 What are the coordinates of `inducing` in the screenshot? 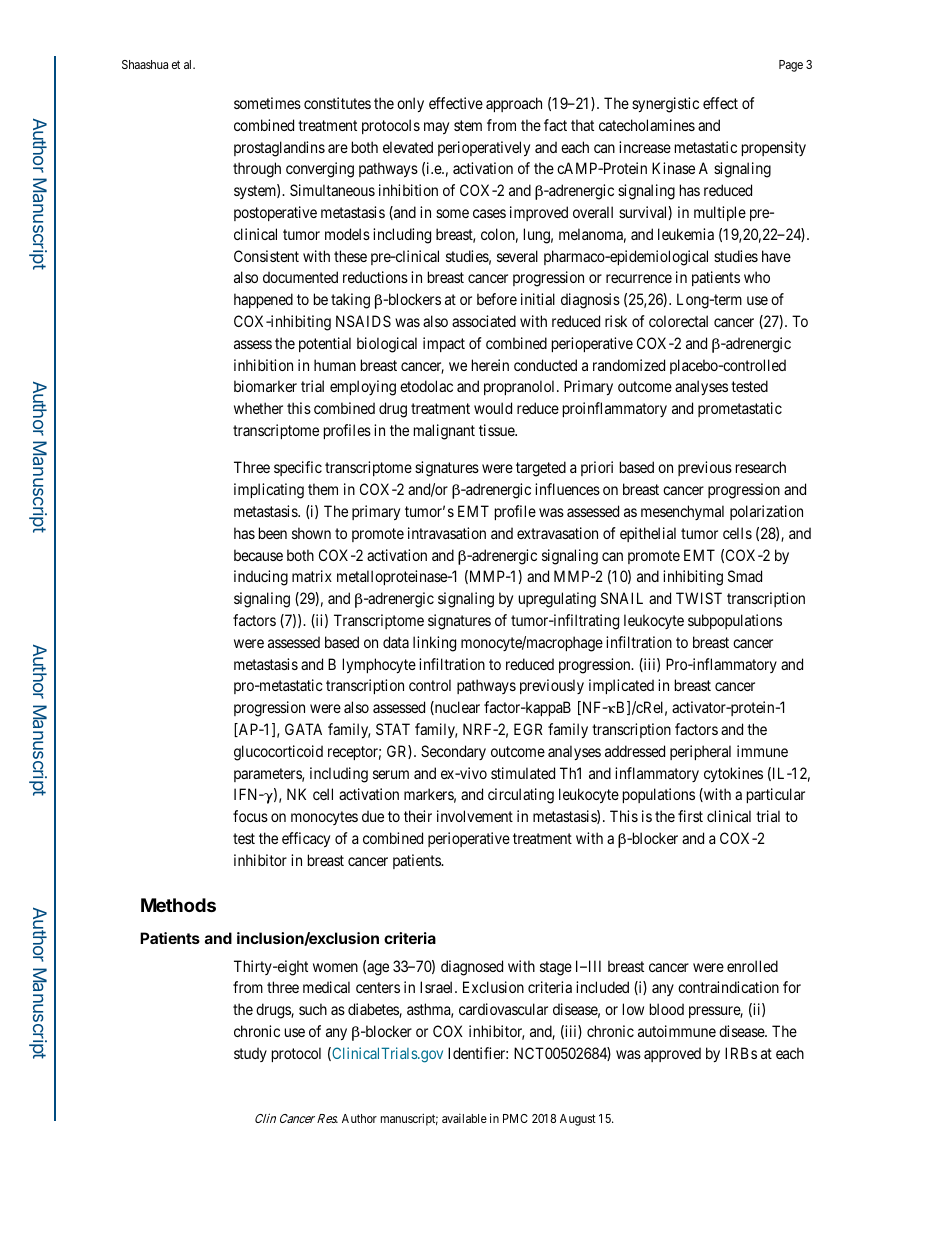 It's located at (261, 578).
